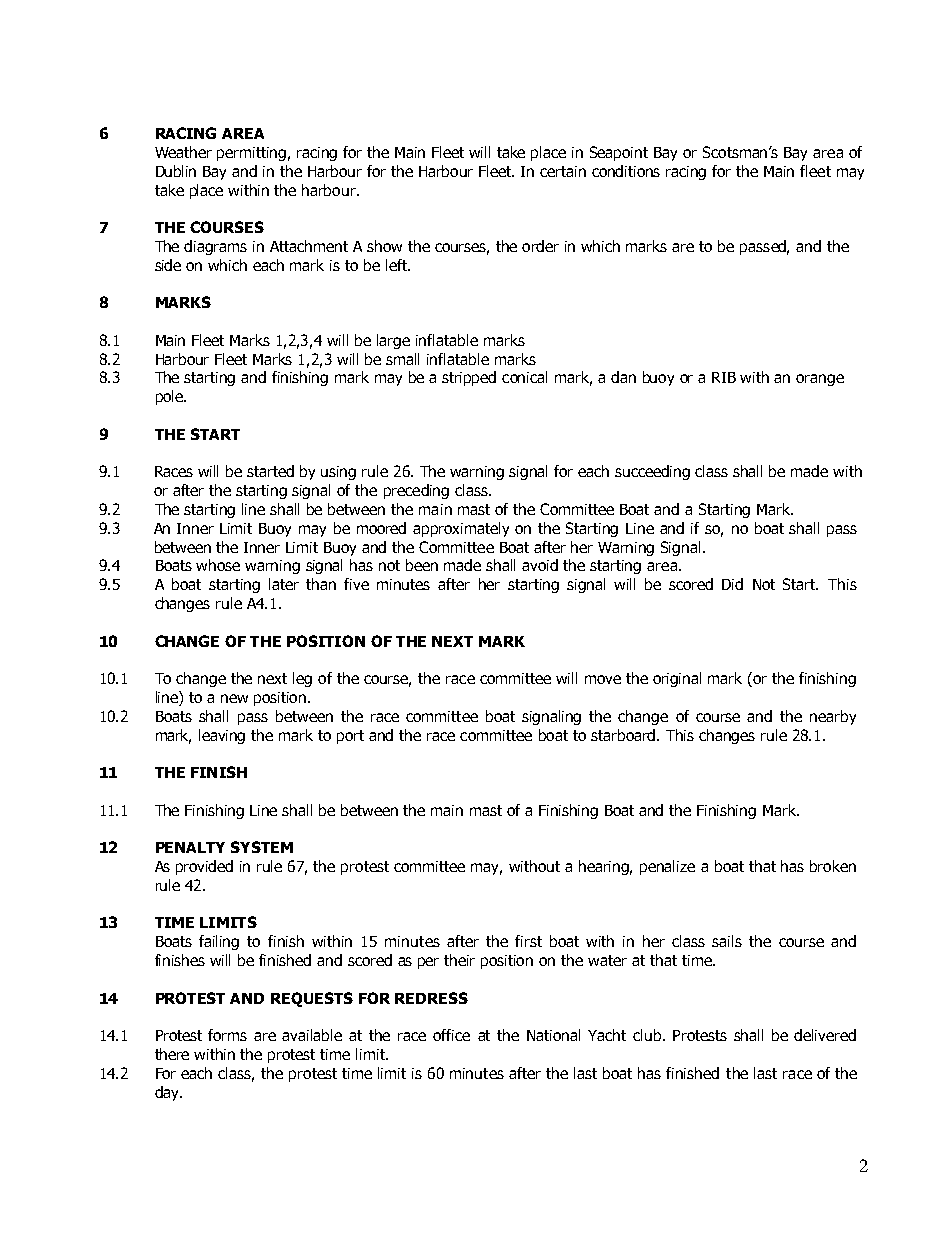 This screenshot has width=952, height=1233. What do you see at coordinates (524, 377) in the screenshot?
I see `conical` at bounding box center [524, 377].
